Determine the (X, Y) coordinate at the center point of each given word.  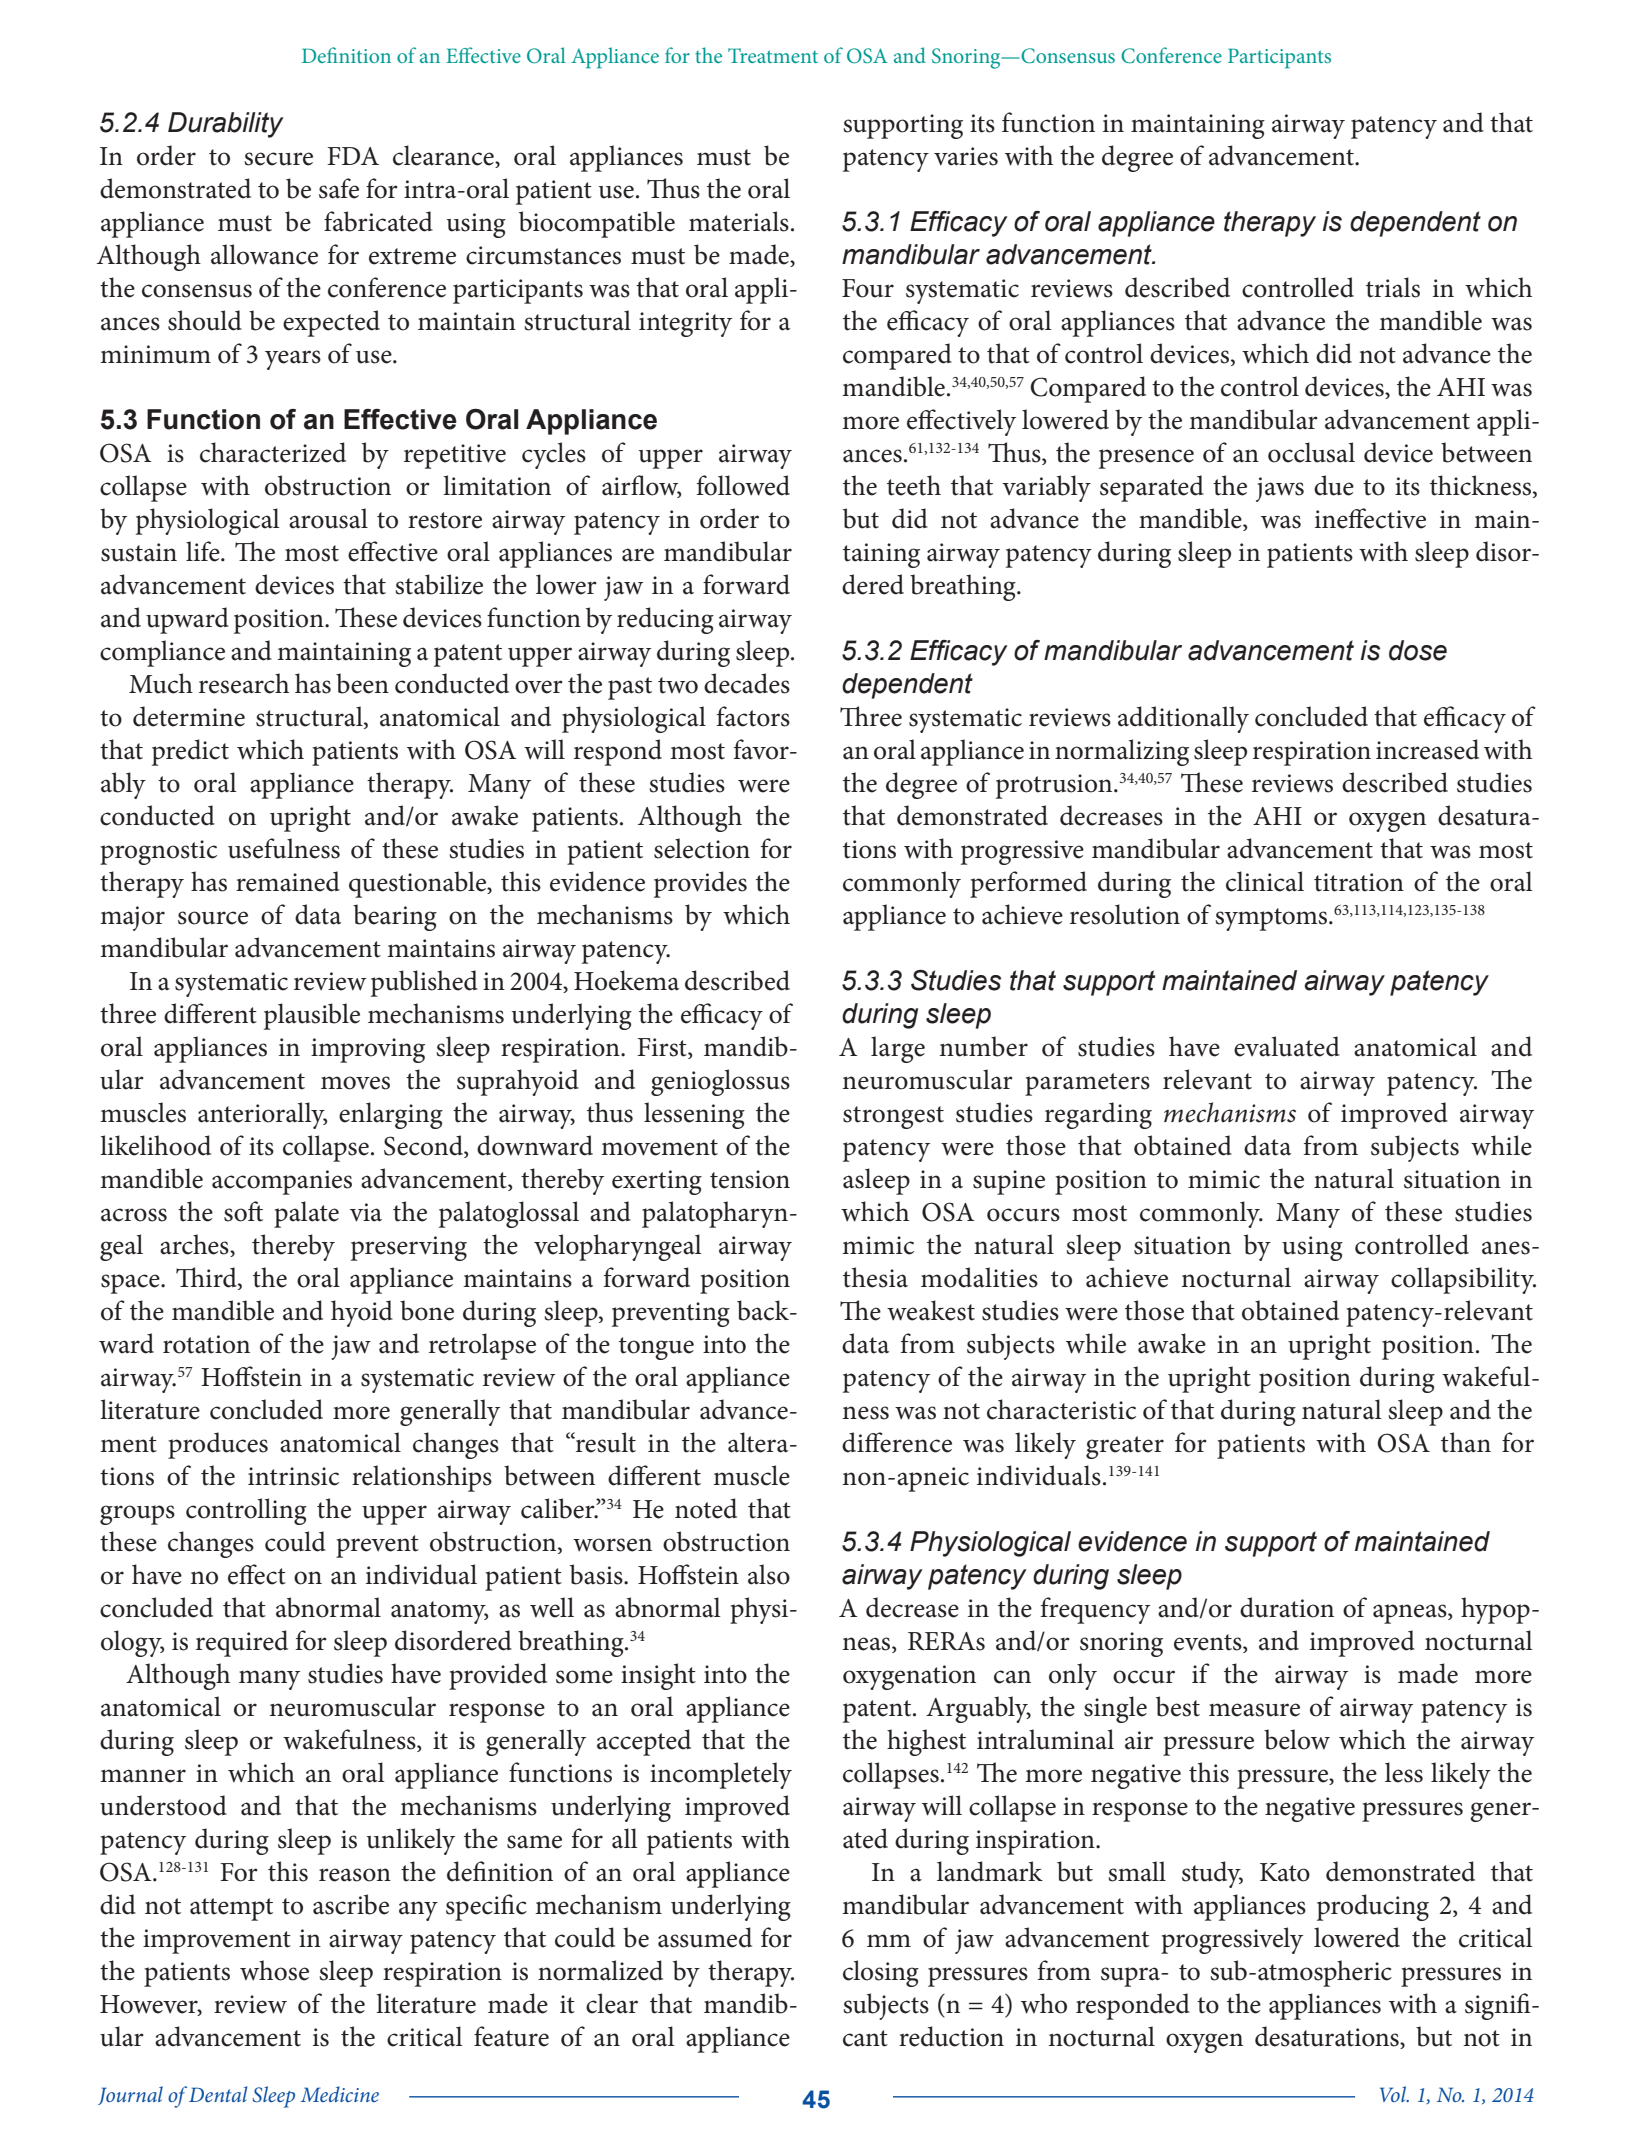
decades (747, 683)
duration (1287, 1607)
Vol (1394, 2094)
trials (1393, 287)
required (242, 1643)
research (244, 683)
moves (355, 1083)
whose (274, 1970)
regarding (1098, 1115)
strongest (893, 1117)
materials (739, 221)
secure (278, 159)
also (769, 1574)
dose (1418, 650)
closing (881, 1973)
